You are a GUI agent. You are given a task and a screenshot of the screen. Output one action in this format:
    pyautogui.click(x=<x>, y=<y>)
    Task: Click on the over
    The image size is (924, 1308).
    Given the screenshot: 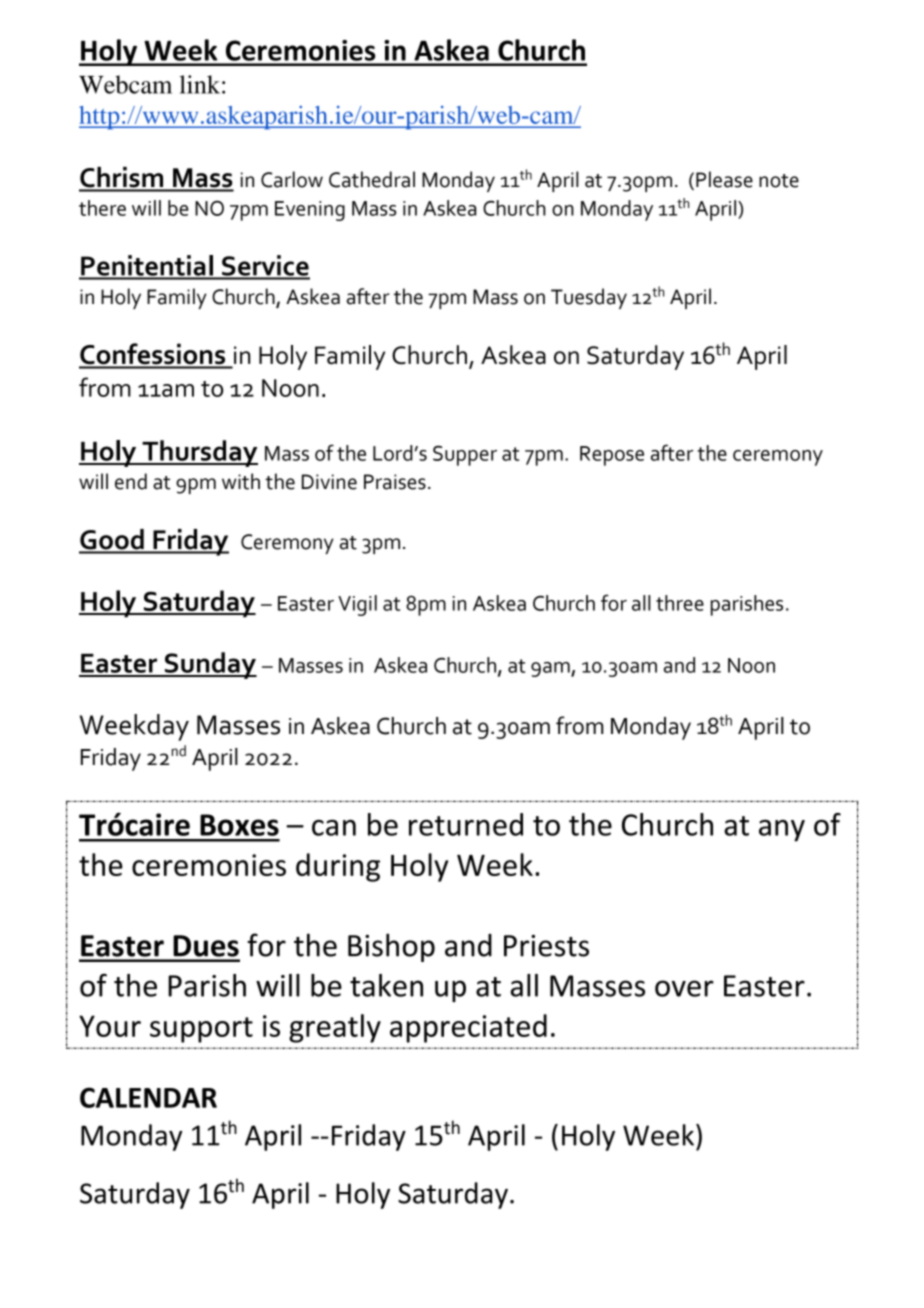 What is the action you would take?
    pyautogui.click(x=684, y=988)
